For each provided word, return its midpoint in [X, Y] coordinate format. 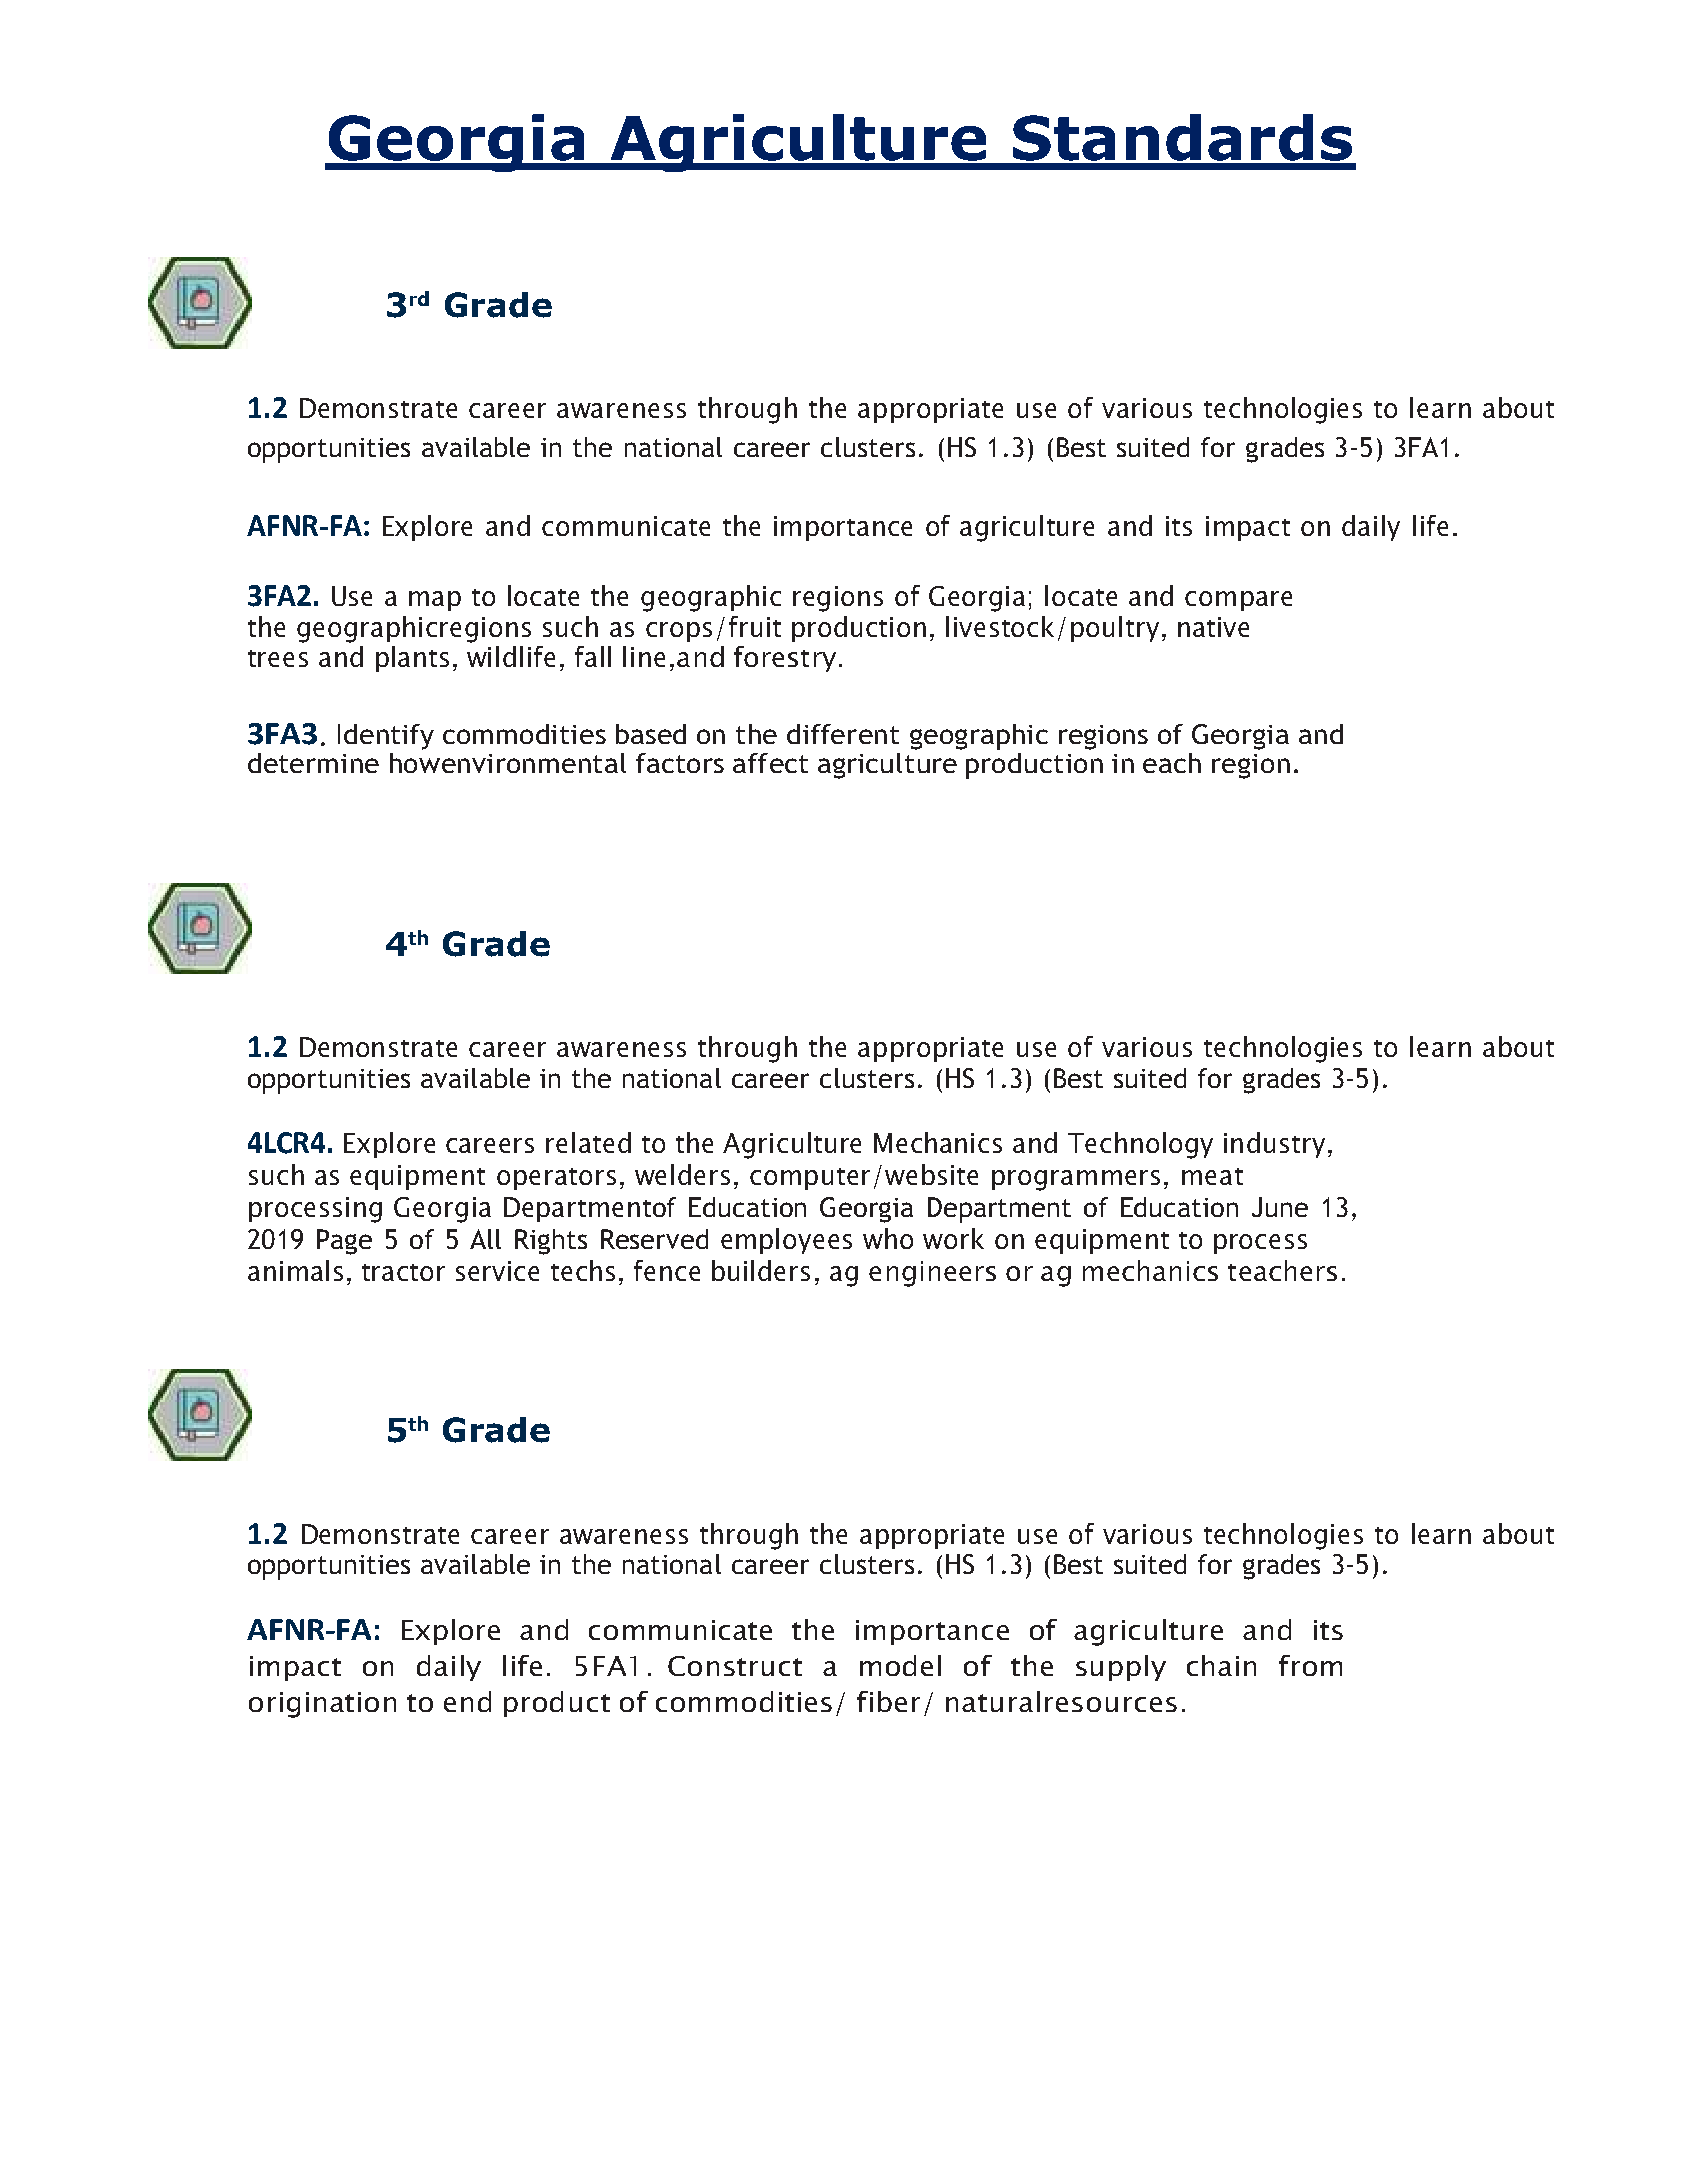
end [467, 1701]
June [1280, 1207]
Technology [1140, 1145]
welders [682, 1174]
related [588, 1142]
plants [412, 659]
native [1213, 627]
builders [761, 1270]
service [497, 1271]
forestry [785, 659]
